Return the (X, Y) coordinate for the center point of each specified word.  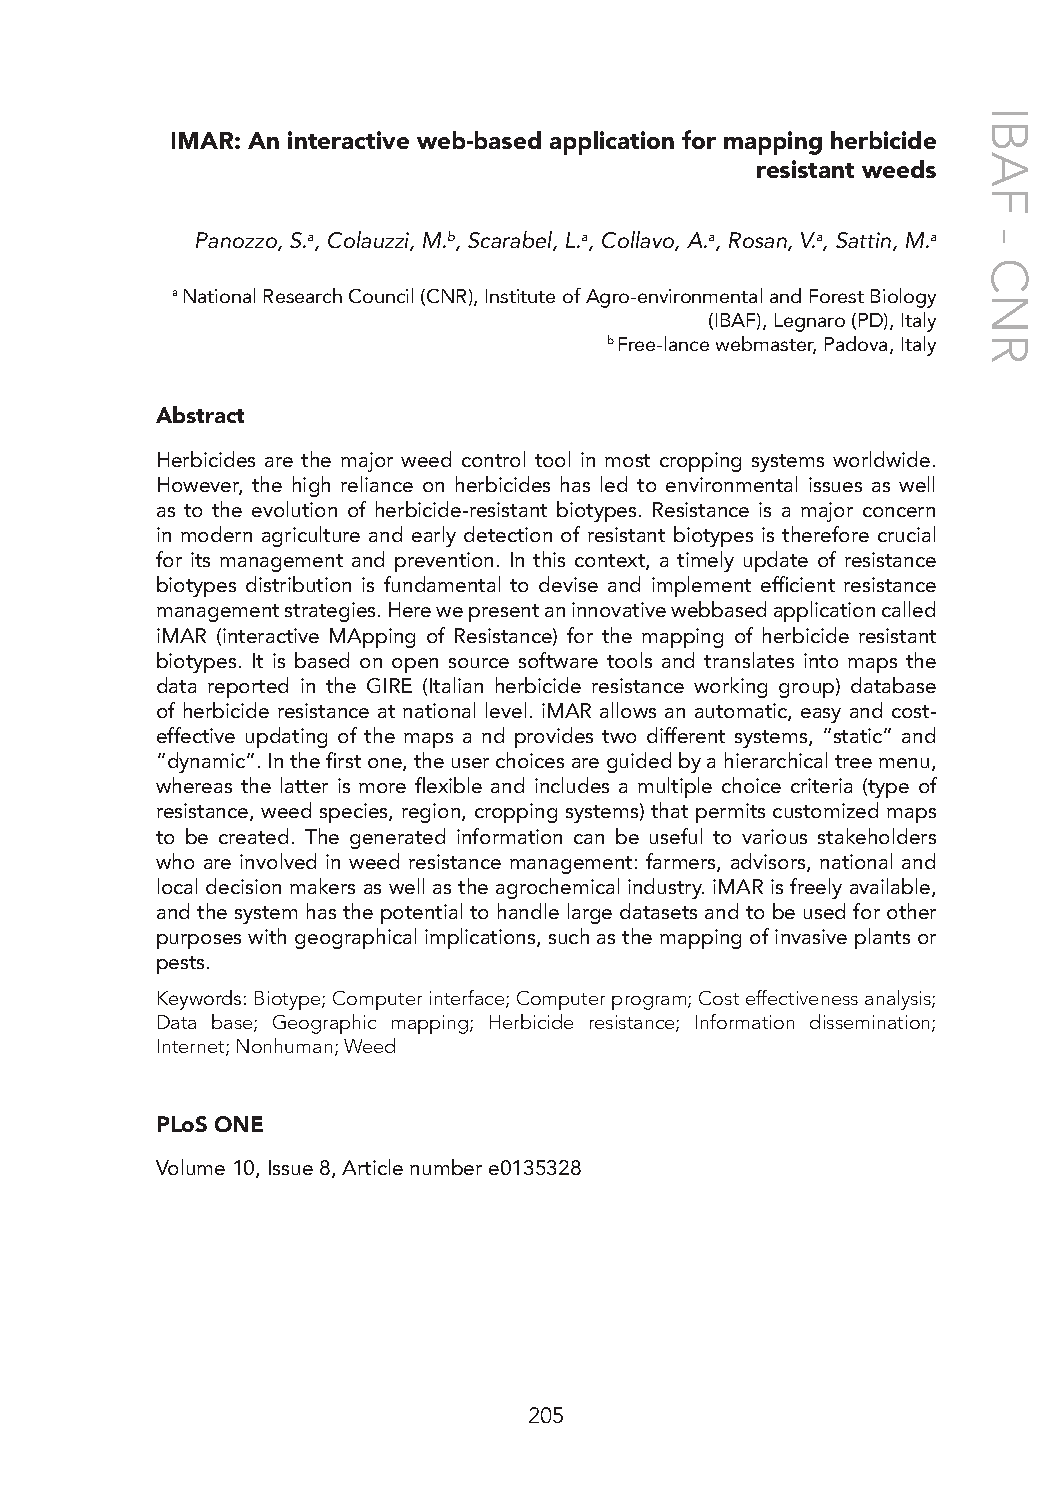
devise (568, 584)
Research (303, 295)
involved (278, 861)
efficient (798, 584)
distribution (298, 584)
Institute (520, 296)
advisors (769, 862)
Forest (837, 296)
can (589, 839)
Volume (190, 1167)
